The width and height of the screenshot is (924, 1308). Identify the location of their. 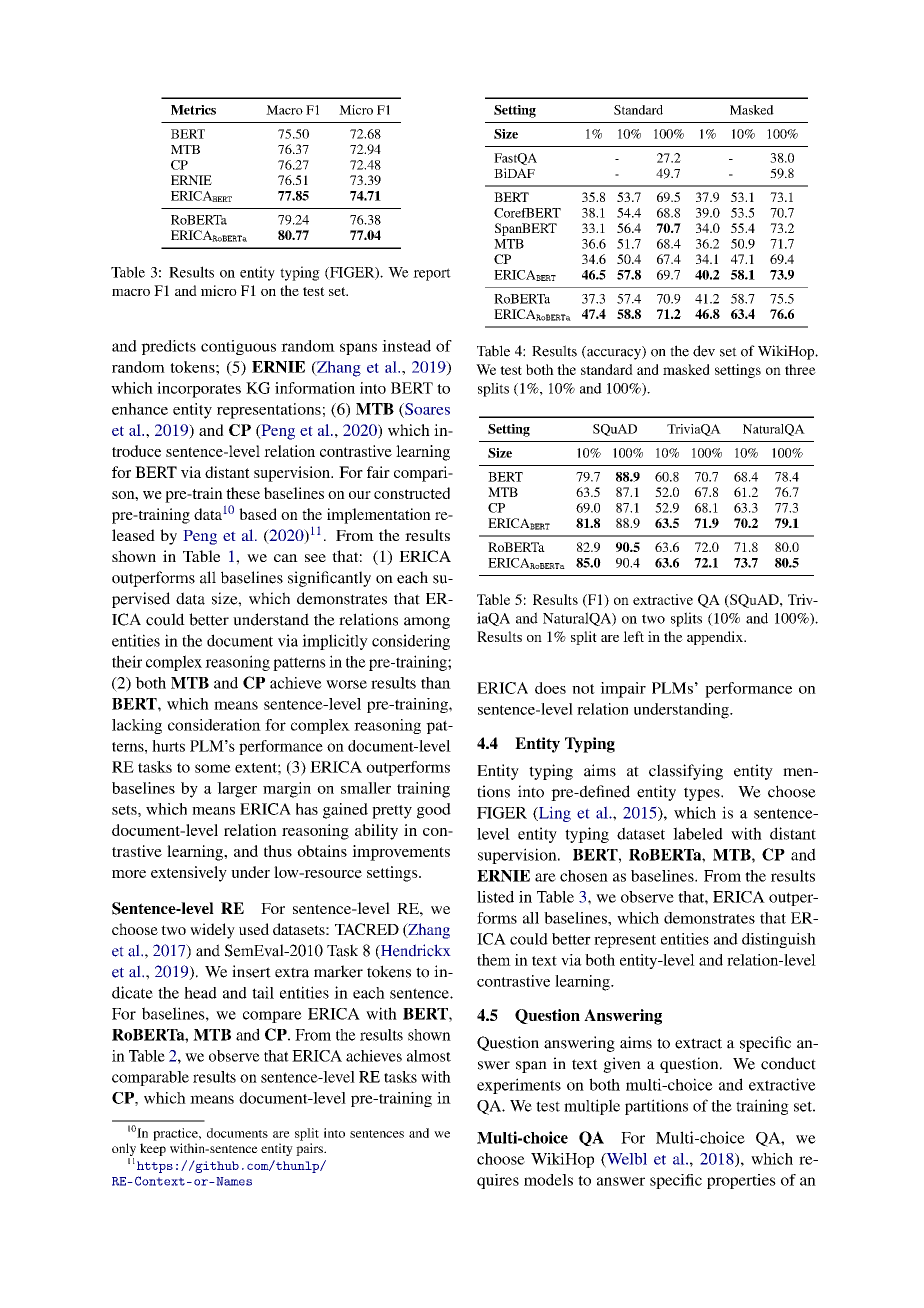
(127, 661).
